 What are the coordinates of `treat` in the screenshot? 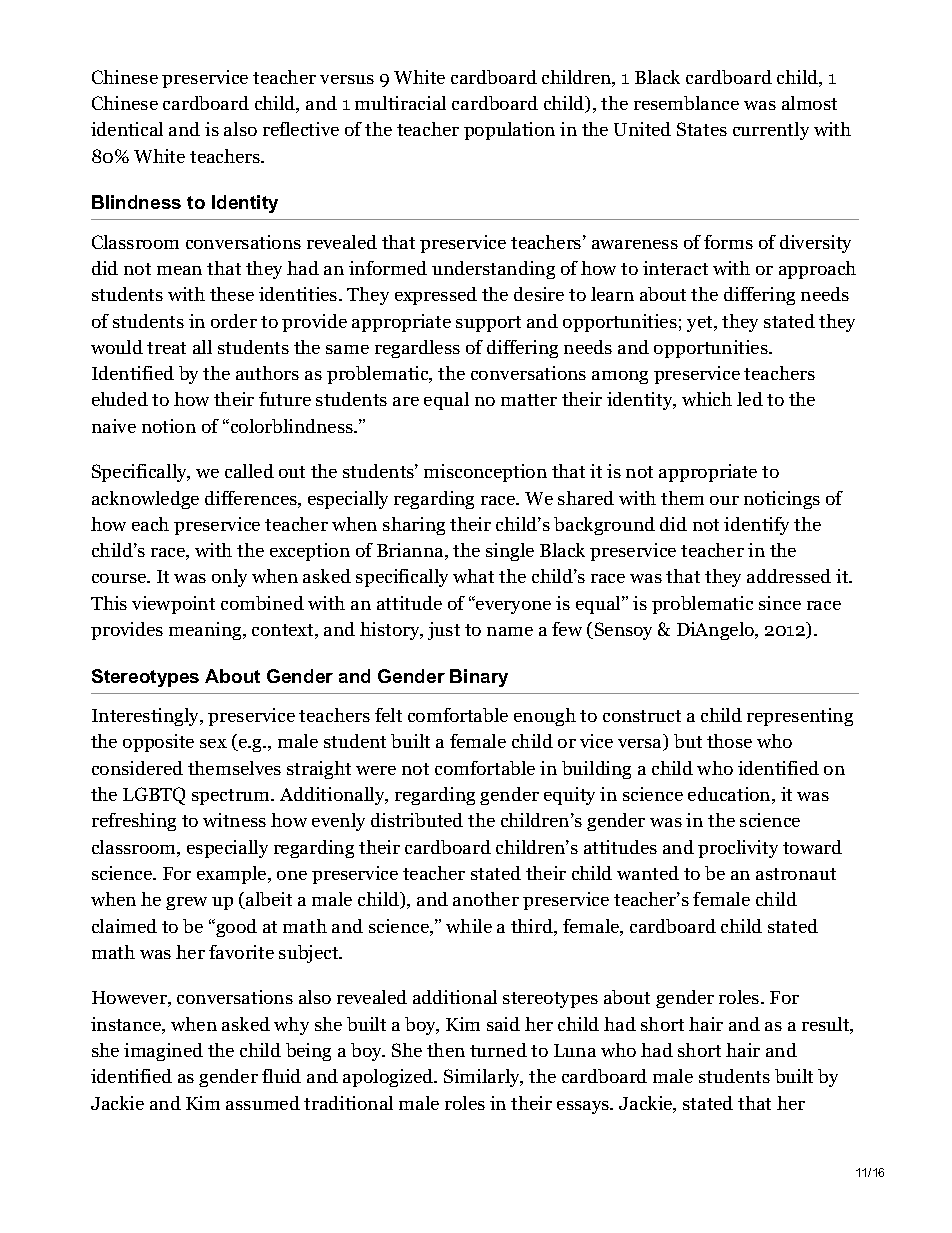 It's located at (166, 348).
